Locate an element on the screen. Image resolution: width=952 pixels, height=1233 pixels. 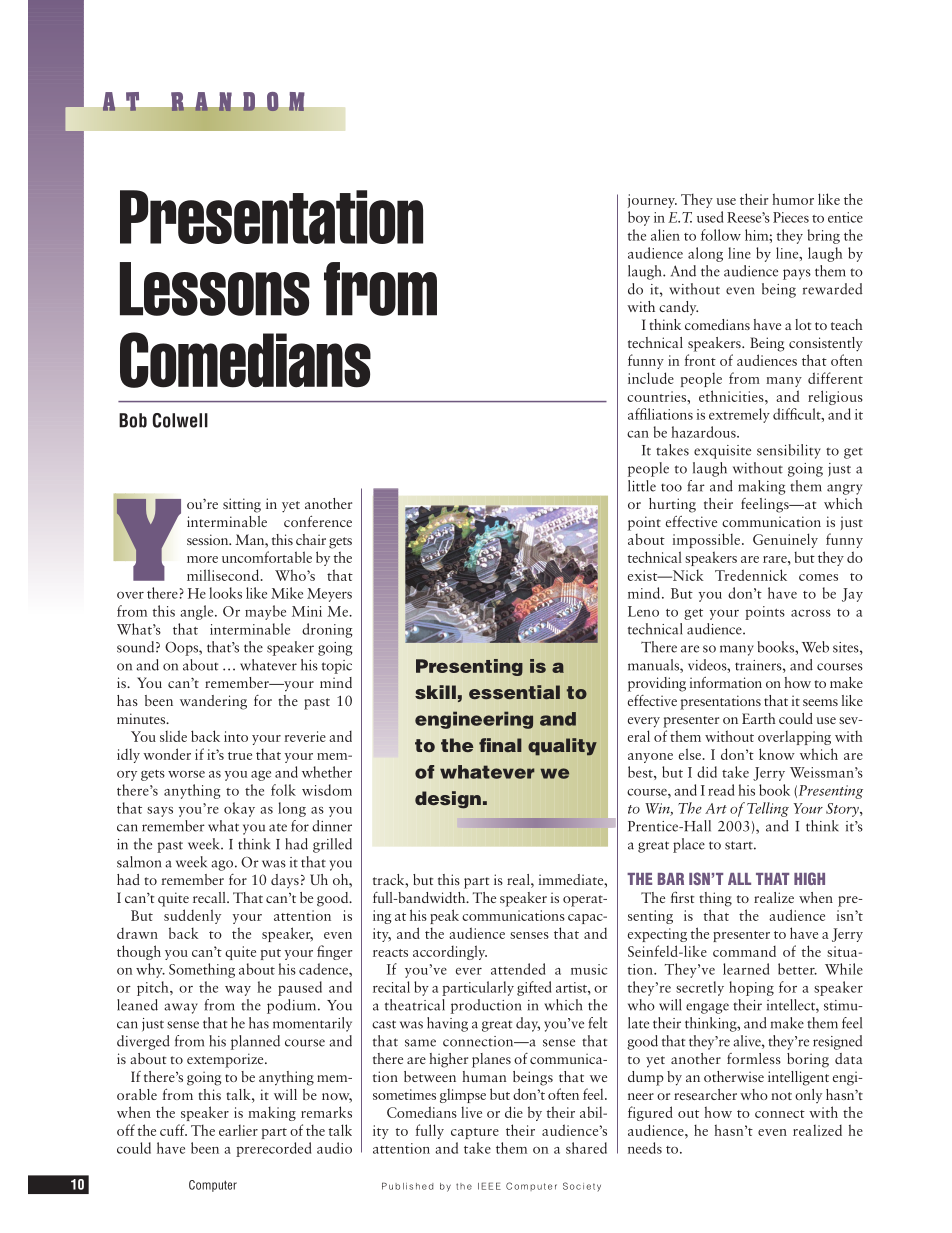
capture is located at coordinates (475, 1133).
